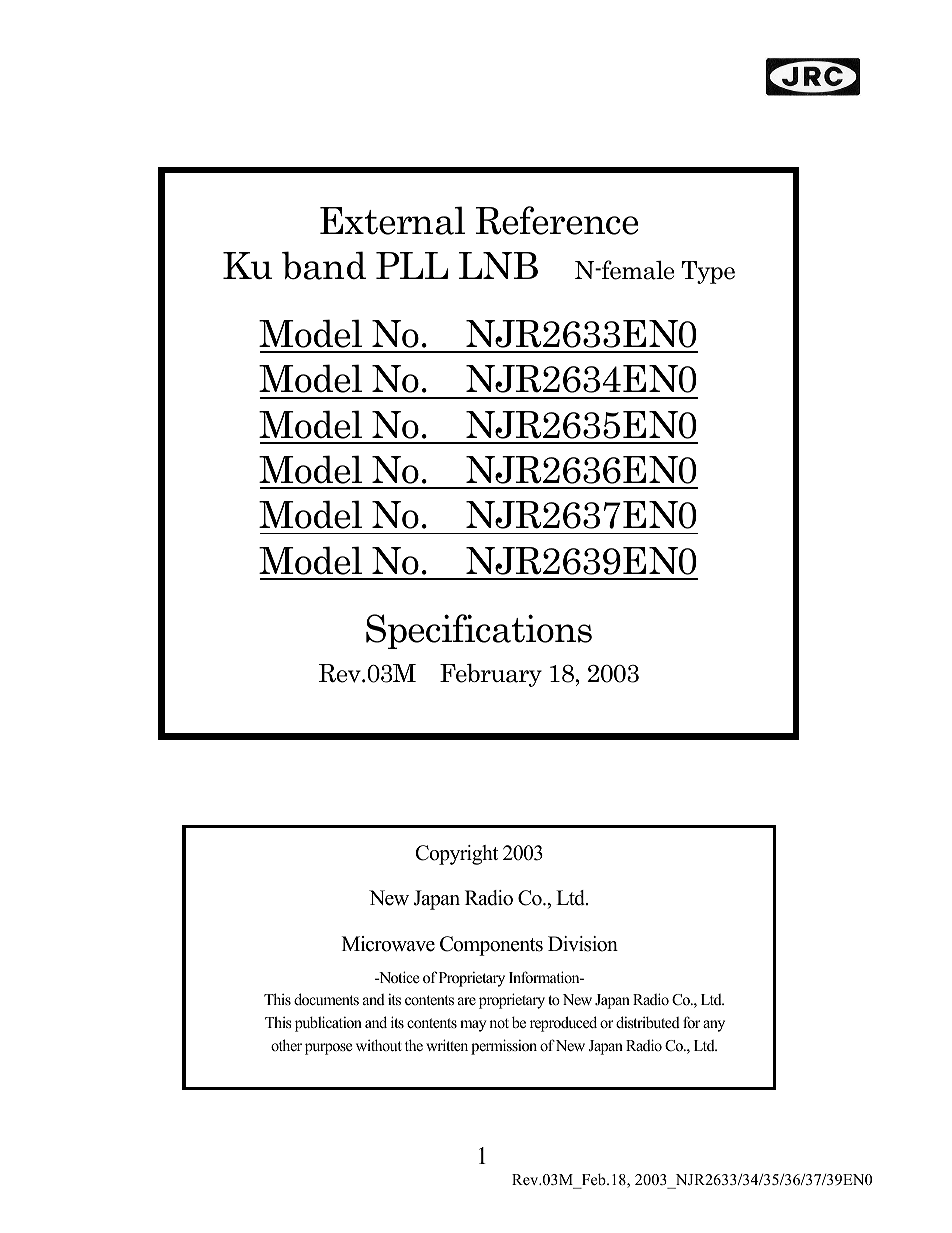 The width and height of the screenshot is (952, 1233). I want to click on distributed, so click(648, 1022).
